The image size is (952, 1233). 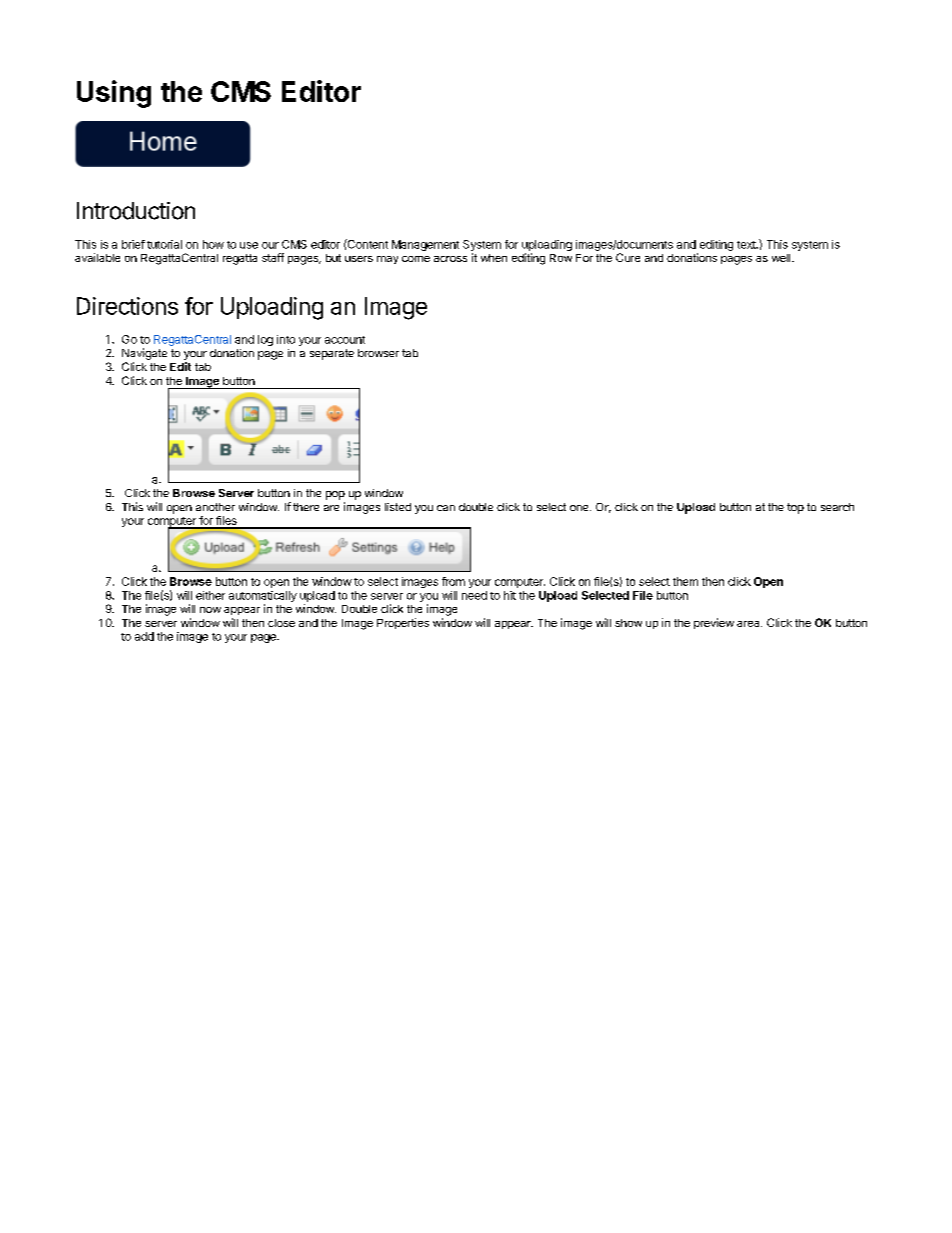 I want to click on can, so click(x=446, y=508).
